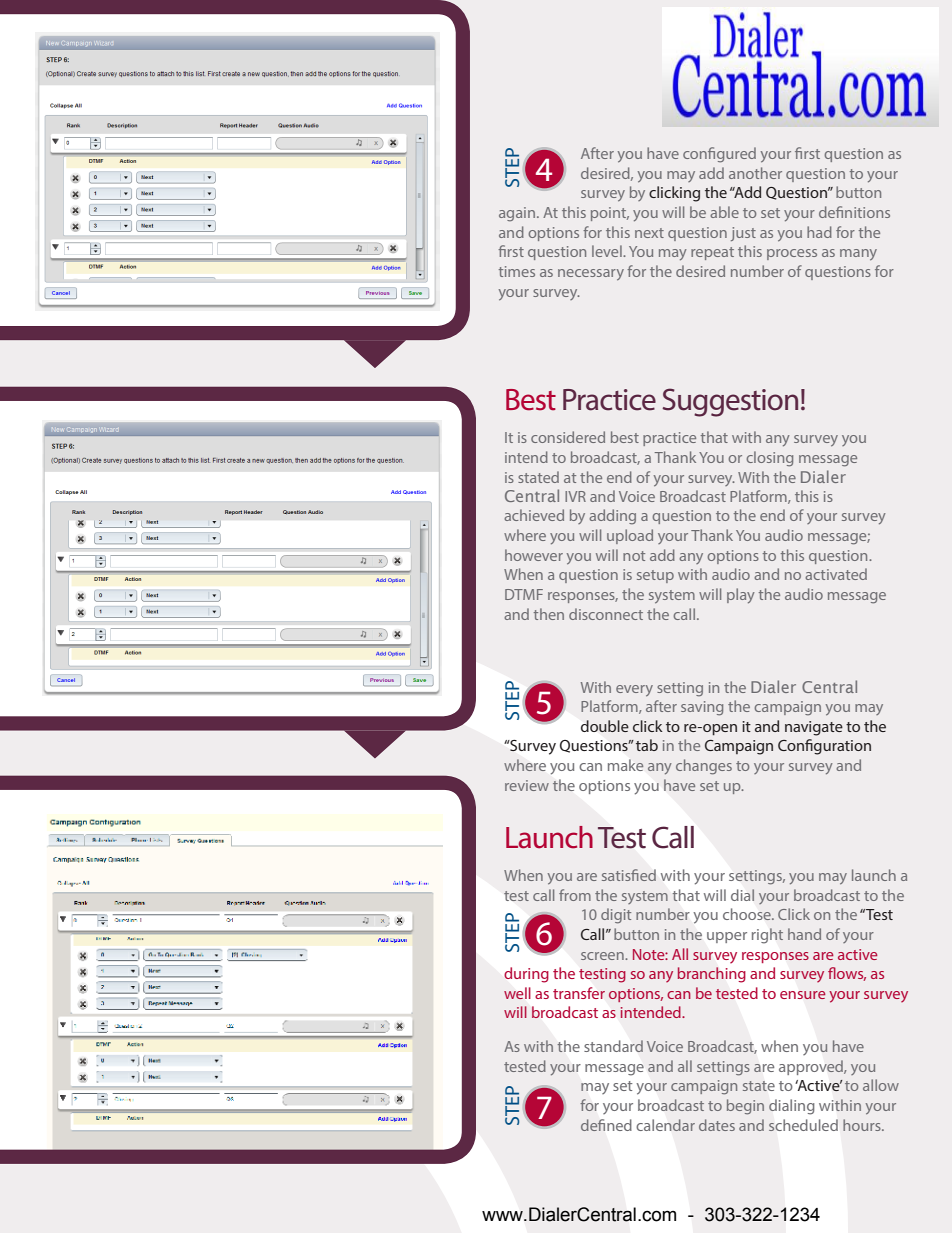 The image size is (952, 1233). I want to click on again, so click(517, 214).
